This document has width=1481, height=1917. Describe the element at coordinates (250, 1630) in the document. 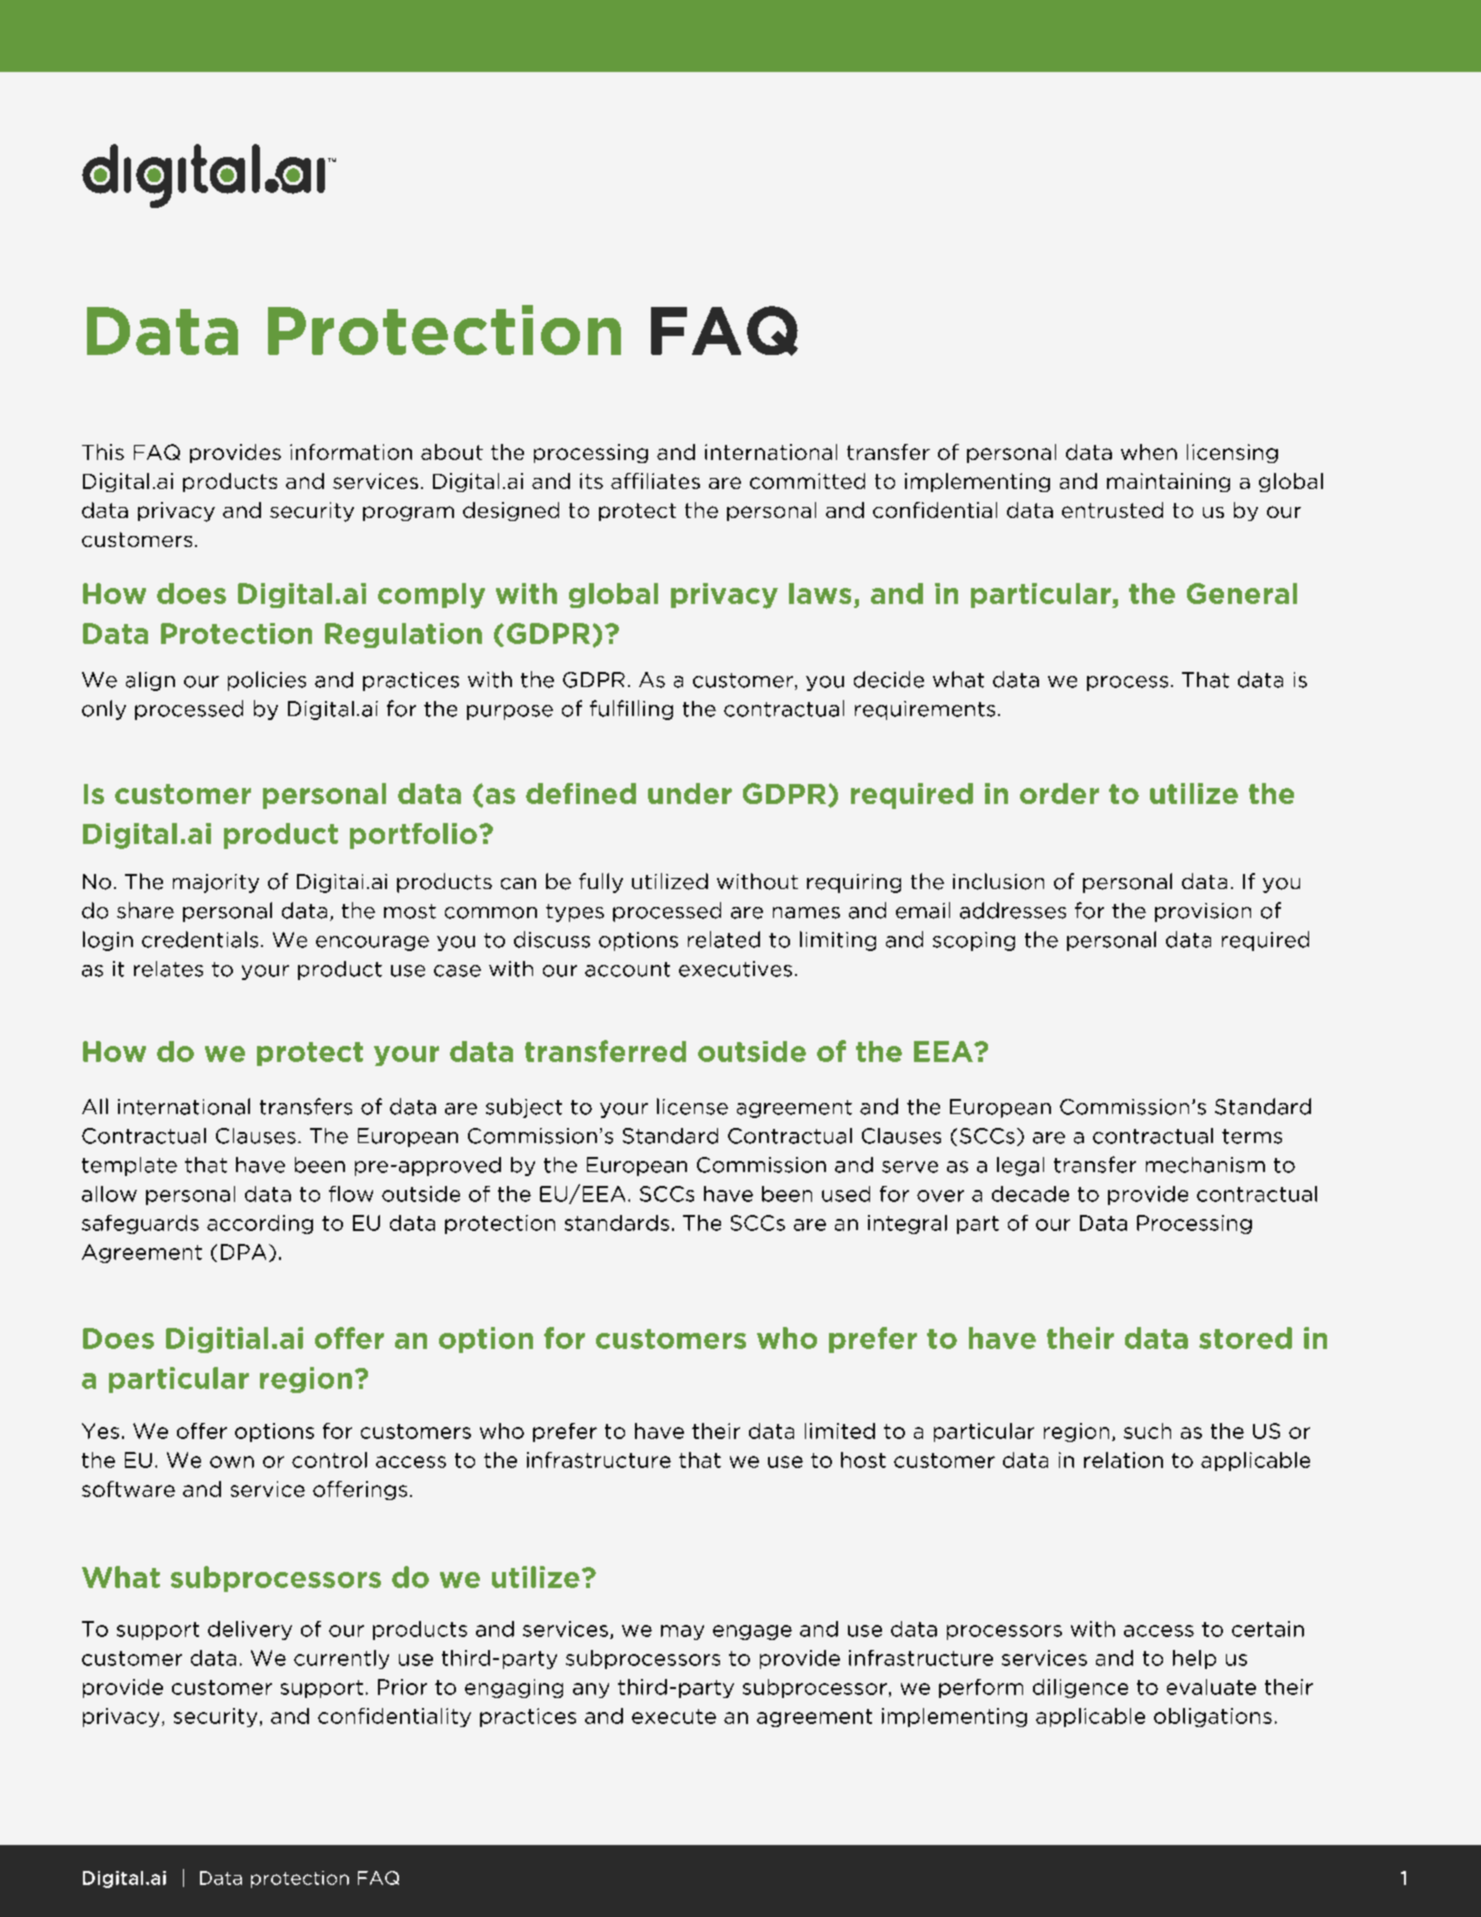

I see `delivery` at that location.
